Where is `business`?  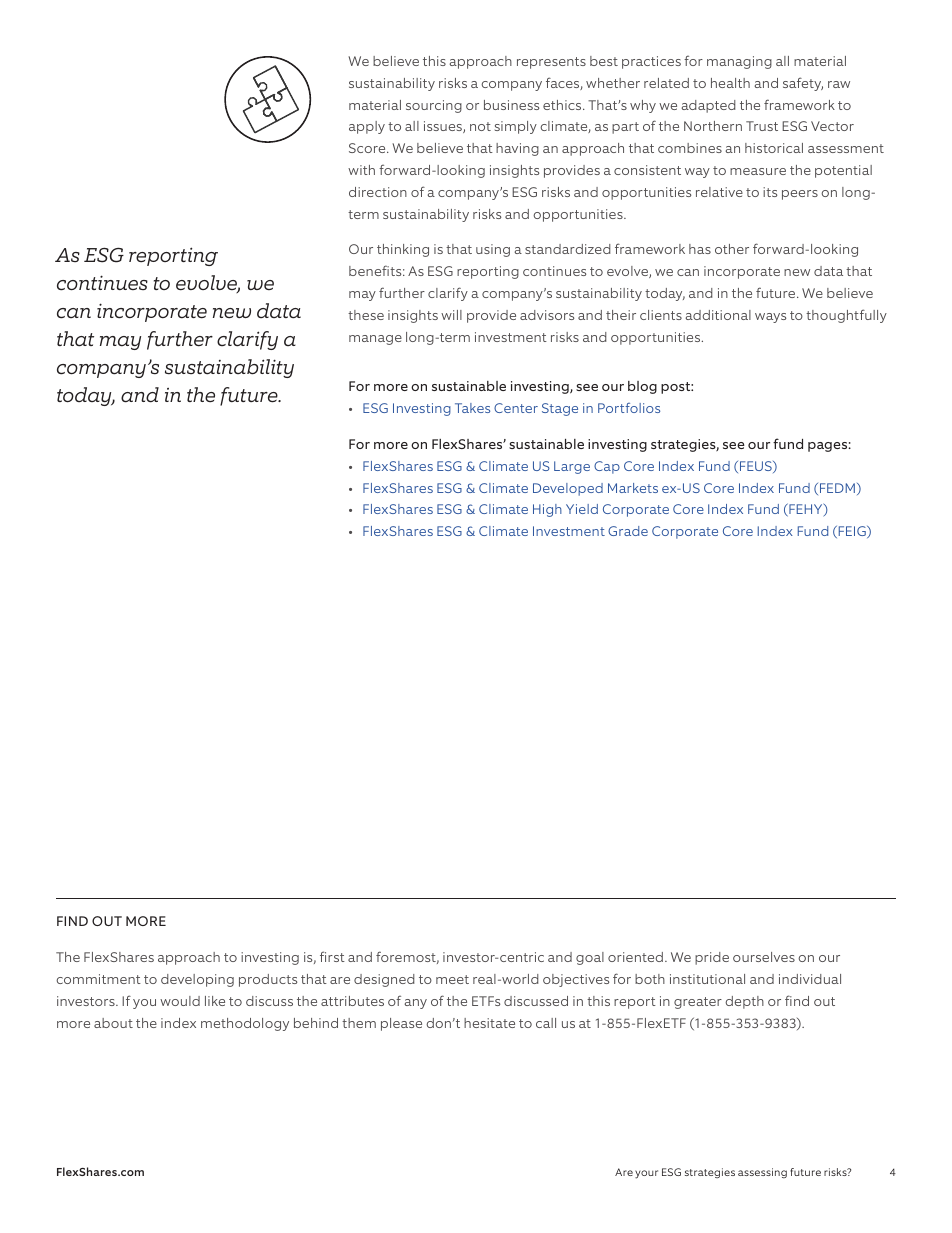
business is located at coordinates (511, 105).
